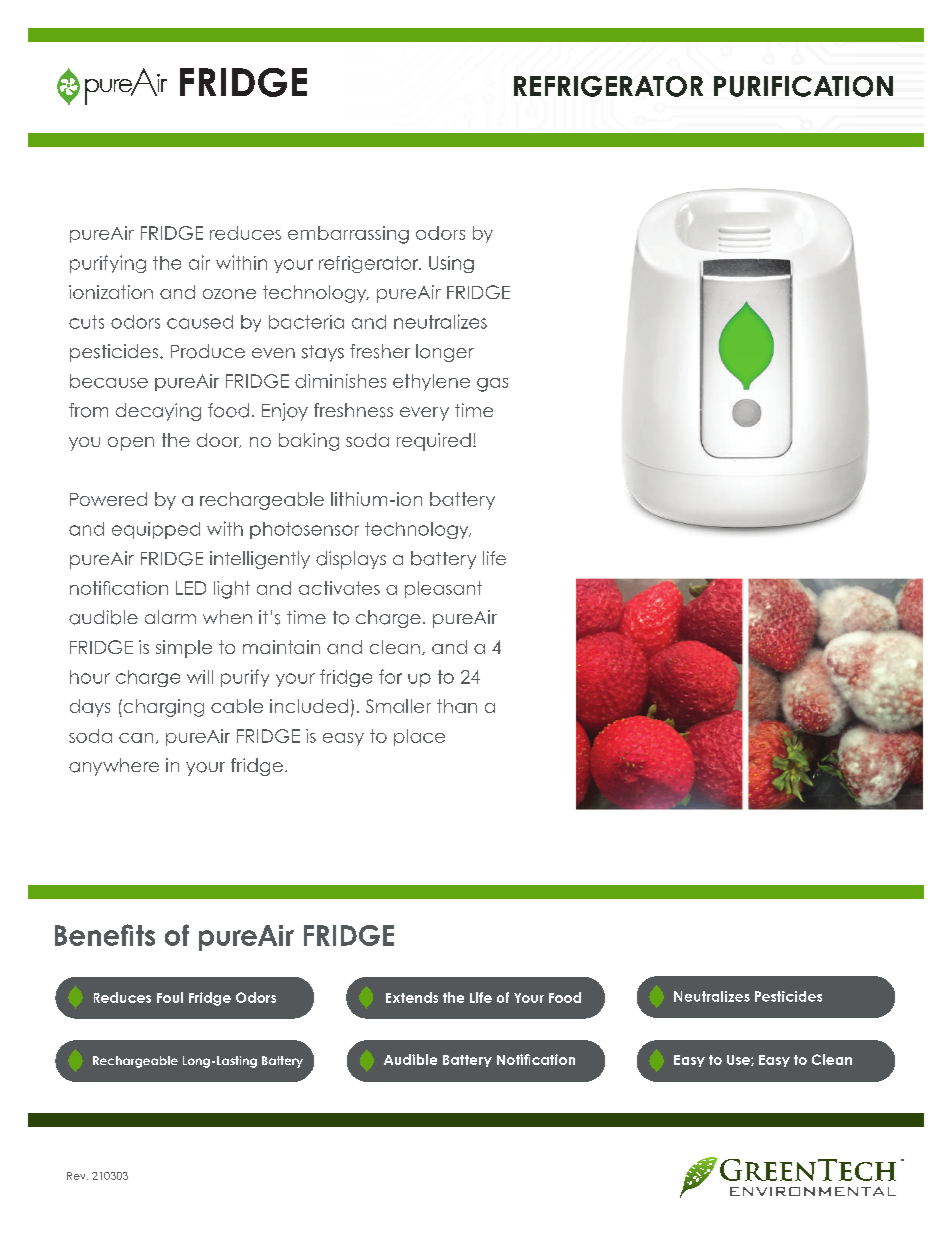  Describe the element at coordinates (170, 997) in the document. I see `Foul` at that location.
